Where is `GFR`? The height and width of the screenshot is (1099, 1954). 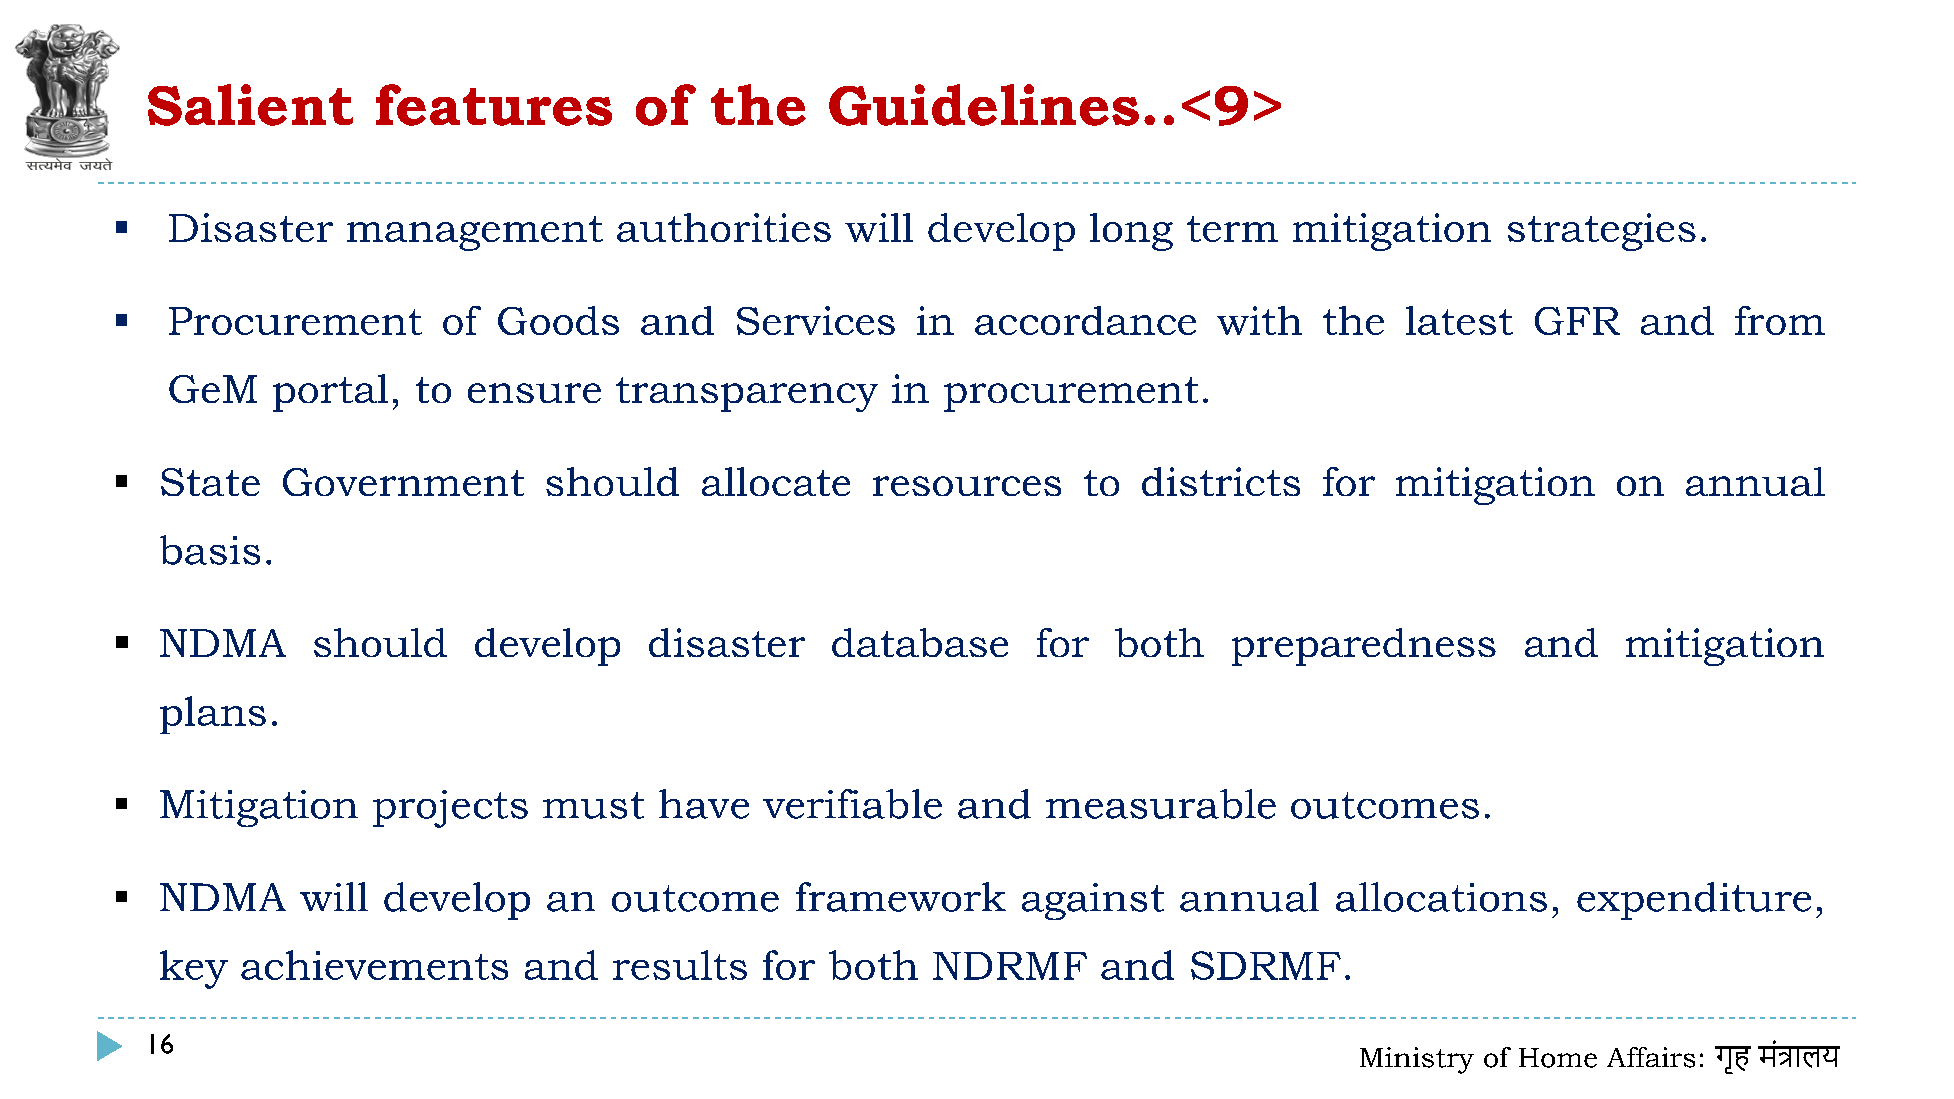 GFR is located at coordinates (1577, 321).
